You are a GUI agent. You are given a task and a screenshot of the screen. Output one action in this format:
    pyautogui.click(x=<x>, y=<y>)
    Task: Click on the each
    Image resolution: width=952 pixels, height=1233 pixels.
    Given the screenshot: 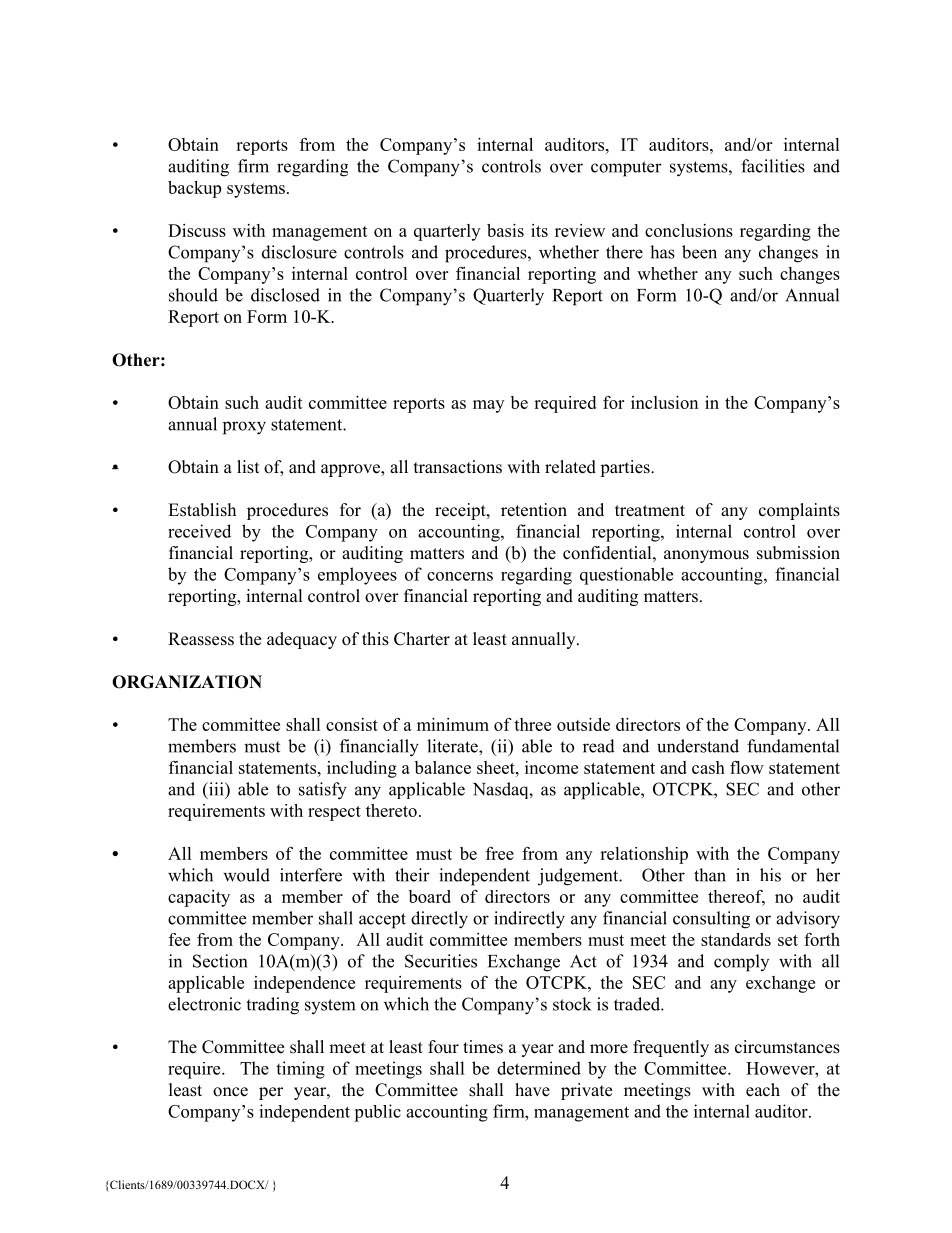 What is the action you would take?
    pyautogui.click(x=763, y=1090)
